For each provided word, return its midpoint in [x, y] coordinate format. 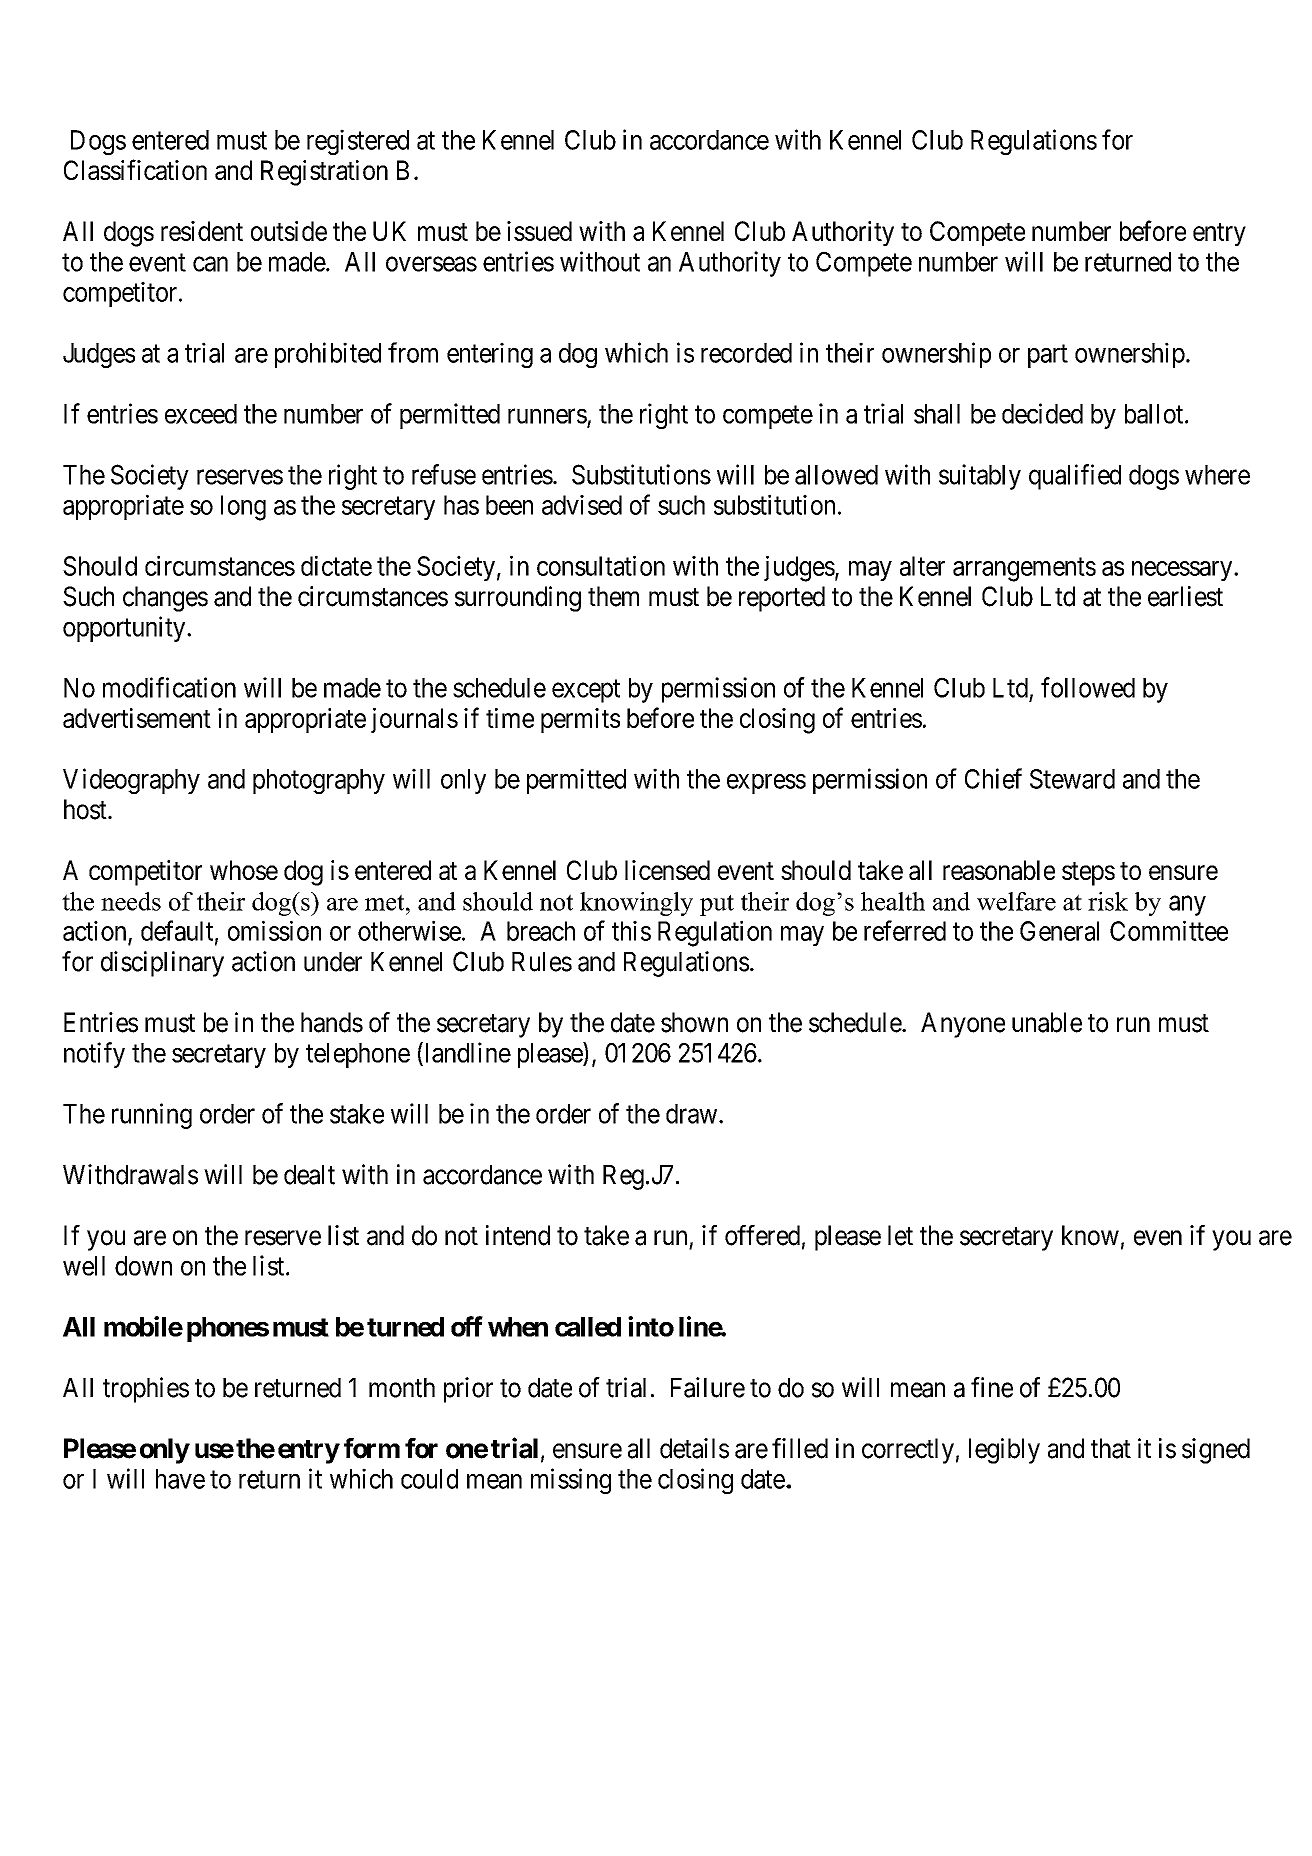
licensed [667, 870]
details [694, 1448]
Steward [1072, 779]
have [180, 1479]
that [1111, 1448]
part [1048, 356]
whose [244, 870]
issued [539, 231]
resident [202, 231]
